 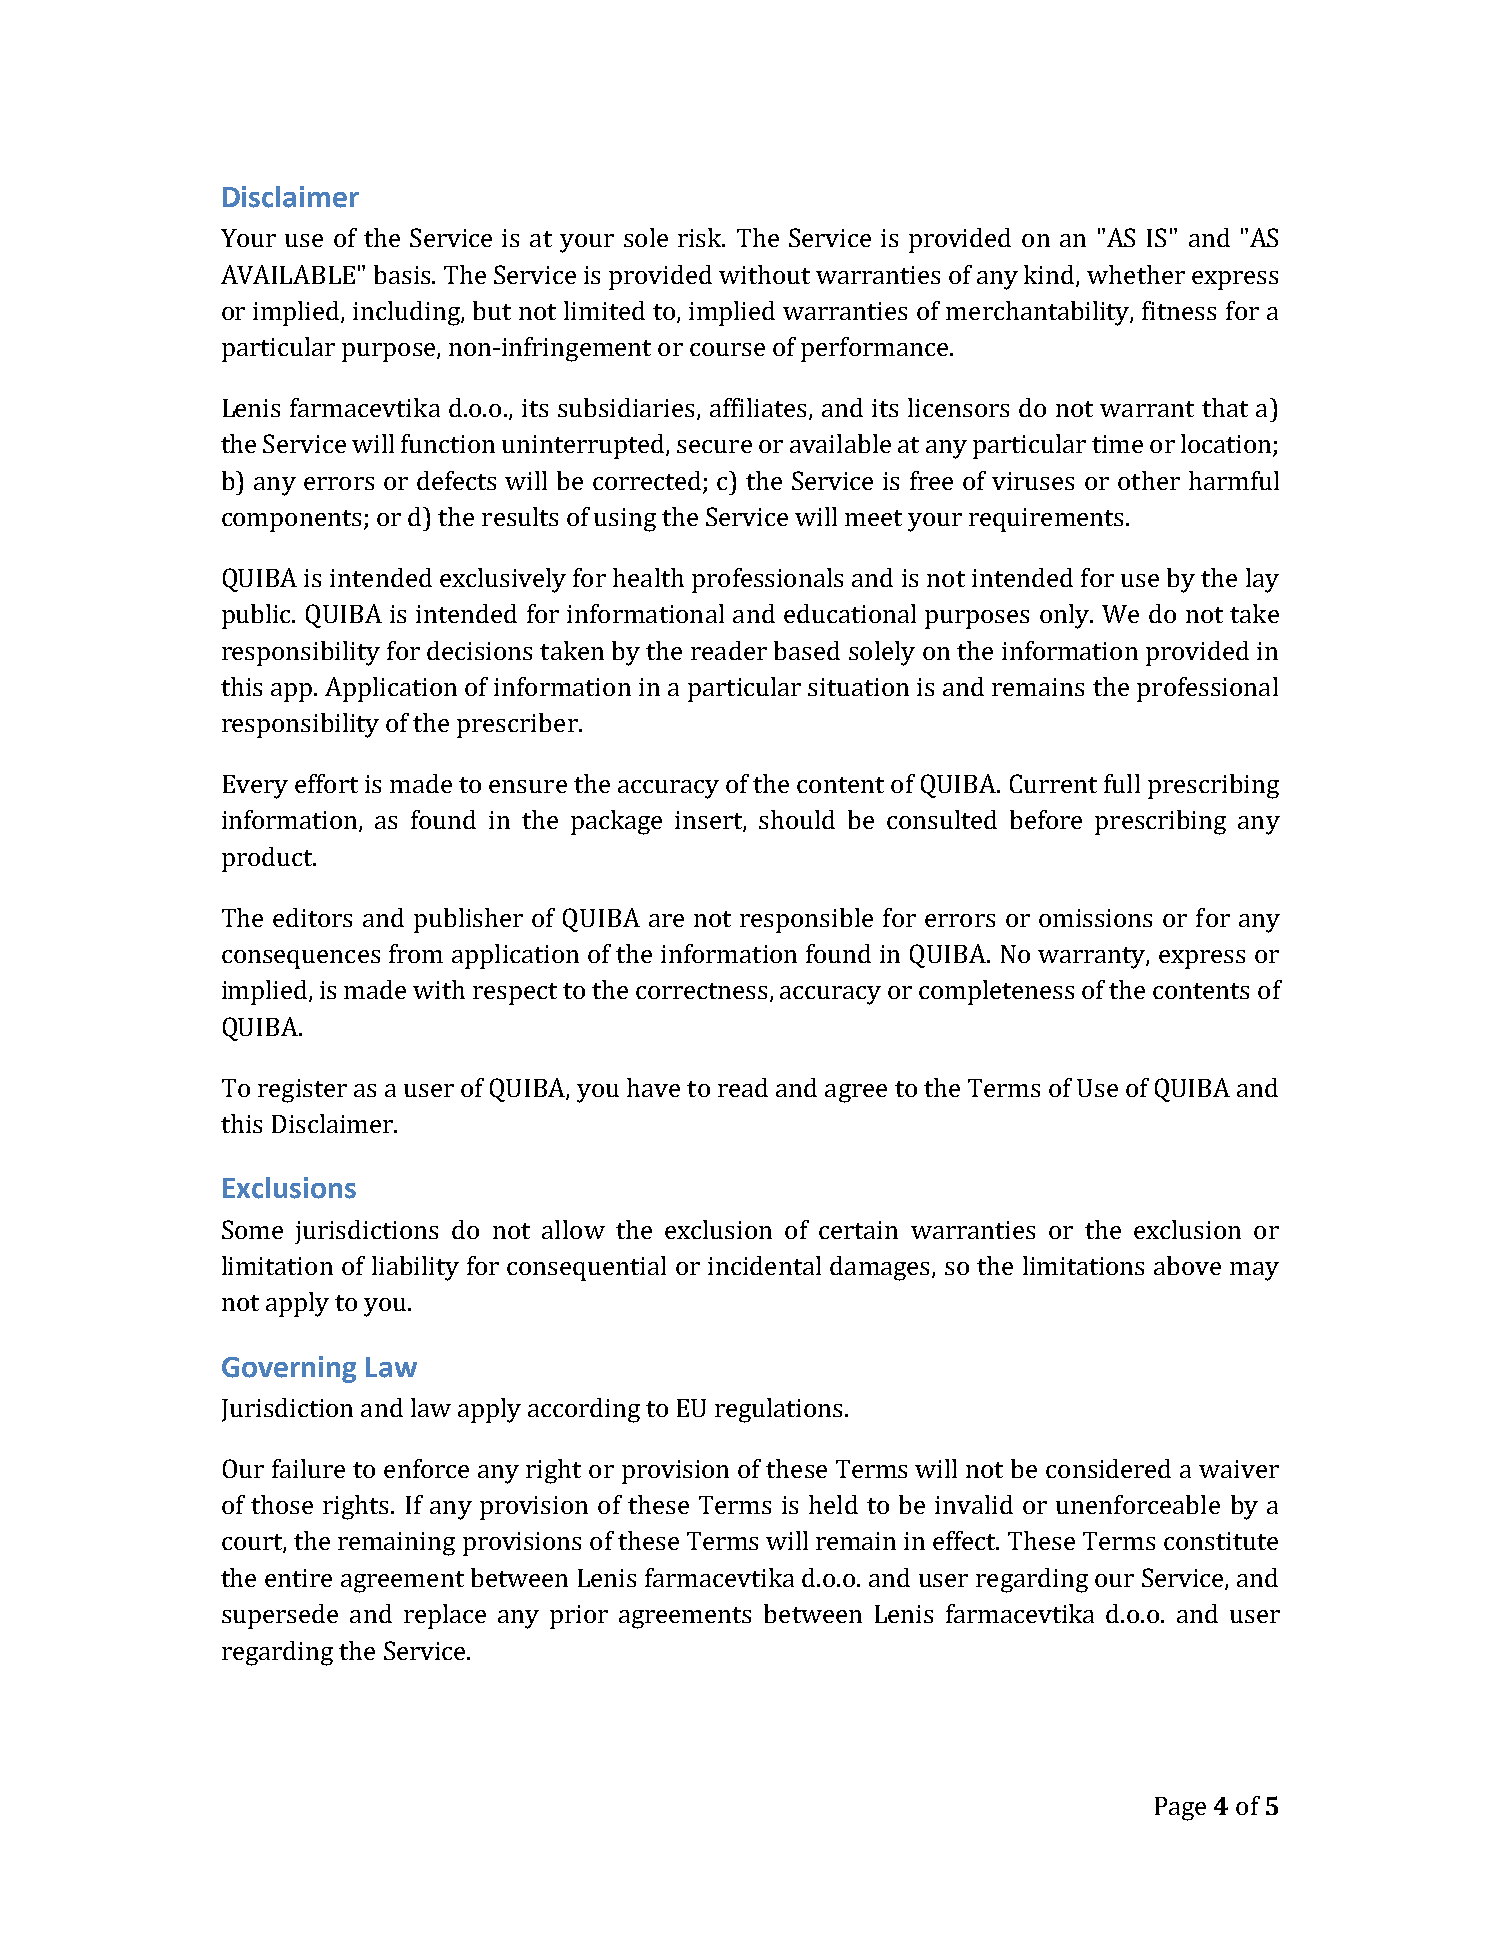 What do you see at coordinates (1136, 274) in the image?
I see `whether` at bounding box center [1136, 274].
